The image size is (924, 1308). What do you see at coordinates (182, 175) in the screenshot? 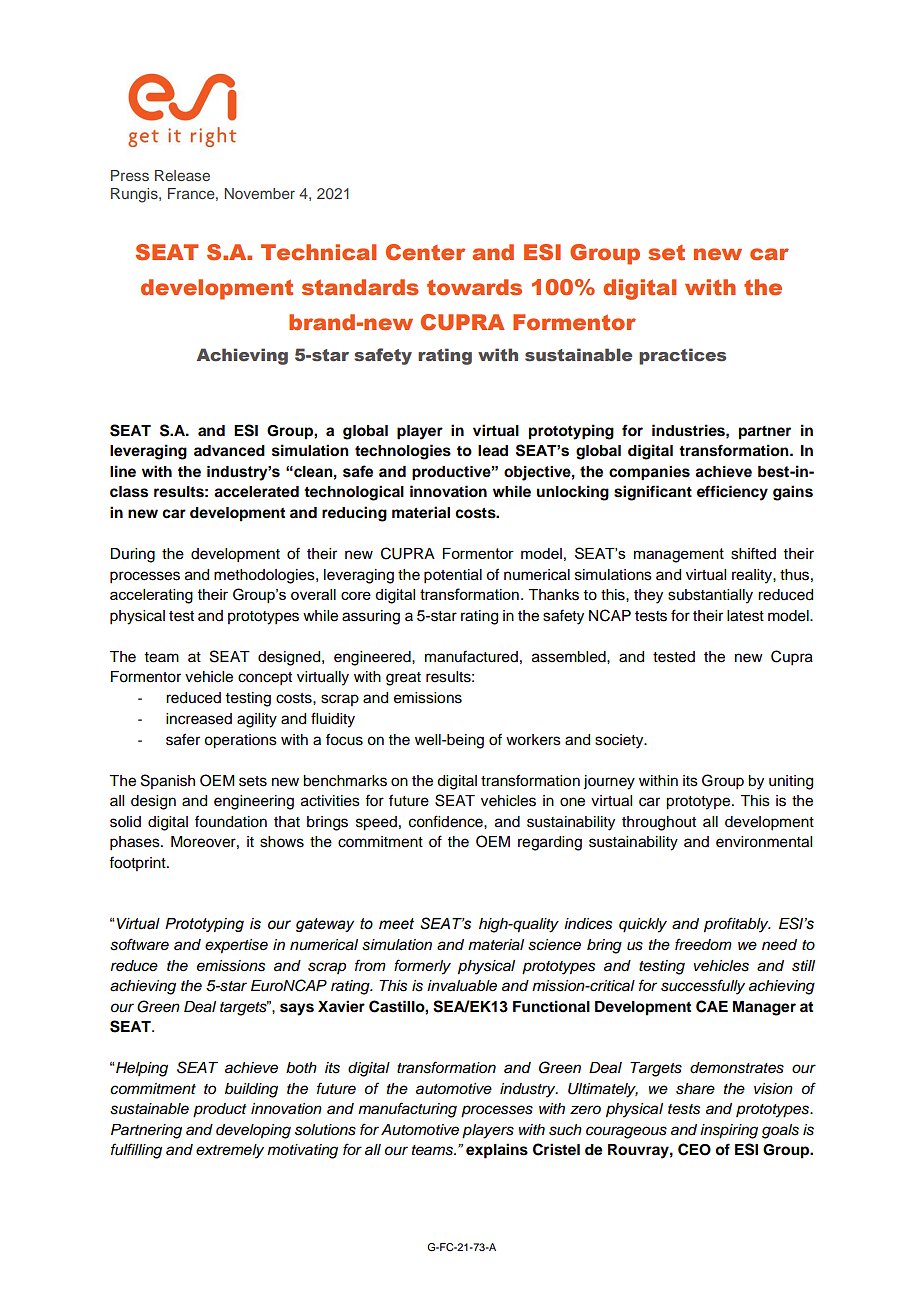
I see `Release` at bounding box center [182, 175].
